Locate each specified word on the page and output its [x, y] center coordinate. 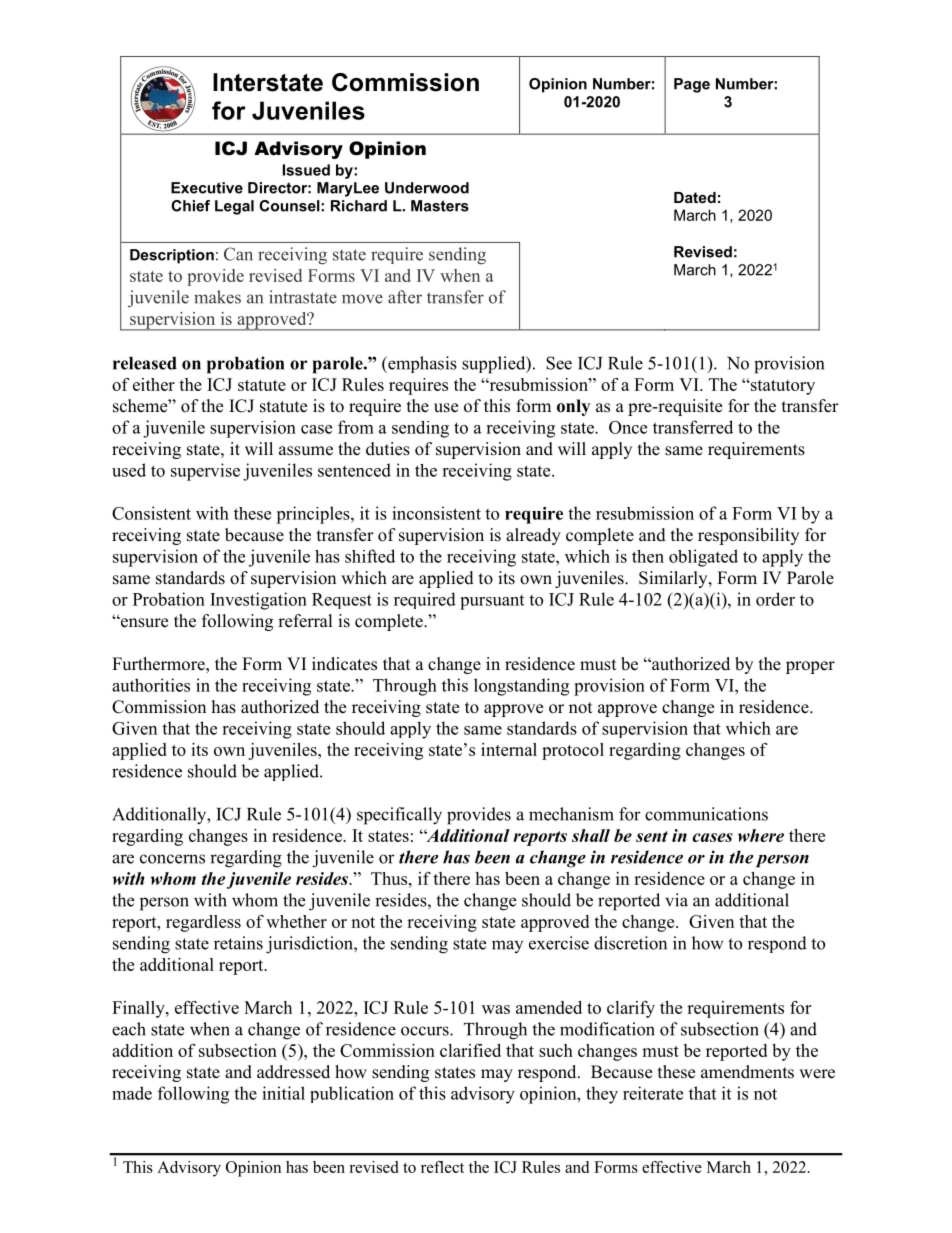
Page [692, 85]
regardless [203, 923]
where [761, 835]
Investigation [258, 601]
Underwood [427, 188]
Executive [207, 188]
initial [283, 1093]
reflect [442, 1167]
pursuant [492, 602]
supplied [495, 365]
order [775, 599]
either [154, 384]
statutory [781, 386]
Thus [390, 878]
